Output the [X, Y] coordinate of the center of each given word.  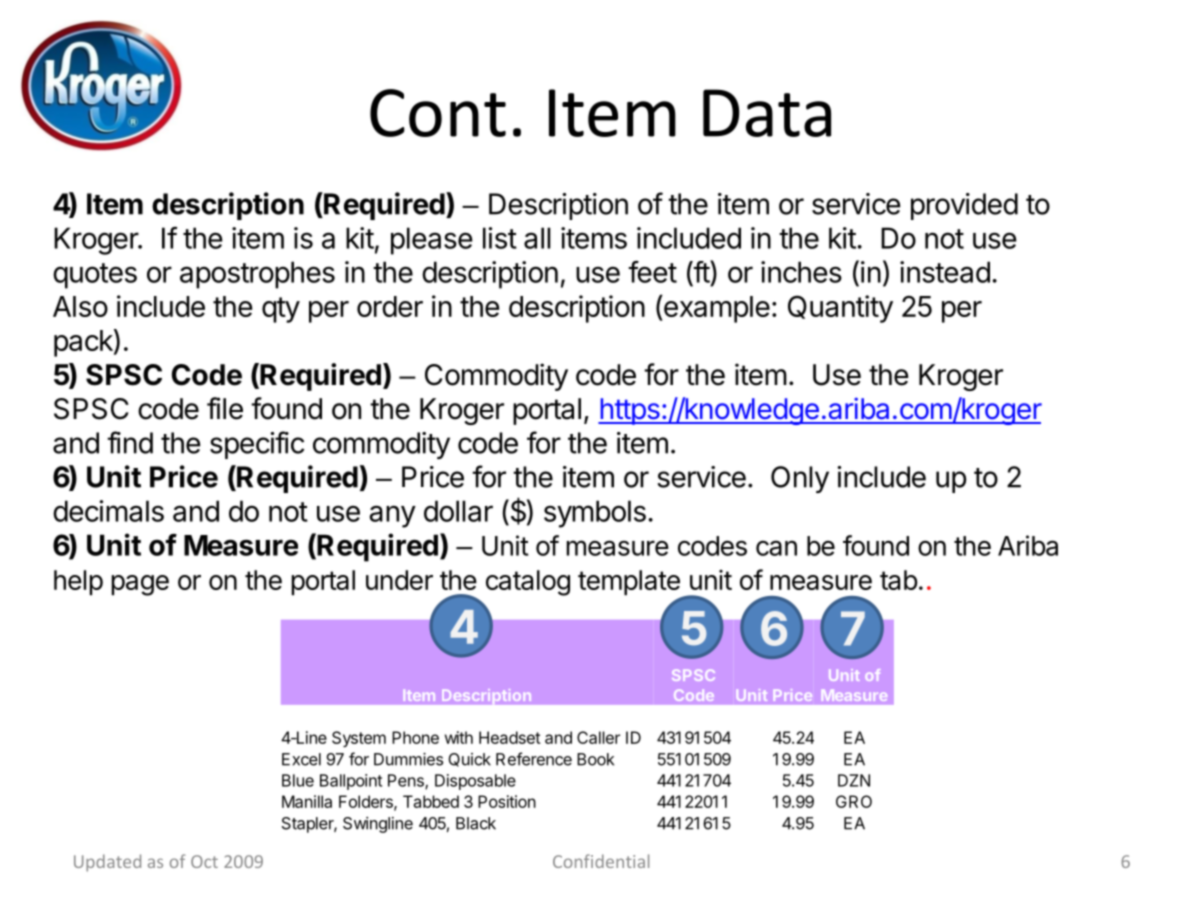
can [776, 548]
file [225, 408]
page [140, 585]
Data [767, 113]
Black [476, 823]
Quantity [840, 309]
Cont [438, 113]
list [500, 238]
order [390, 306]
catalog [528, 583]
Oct [204, 861]
